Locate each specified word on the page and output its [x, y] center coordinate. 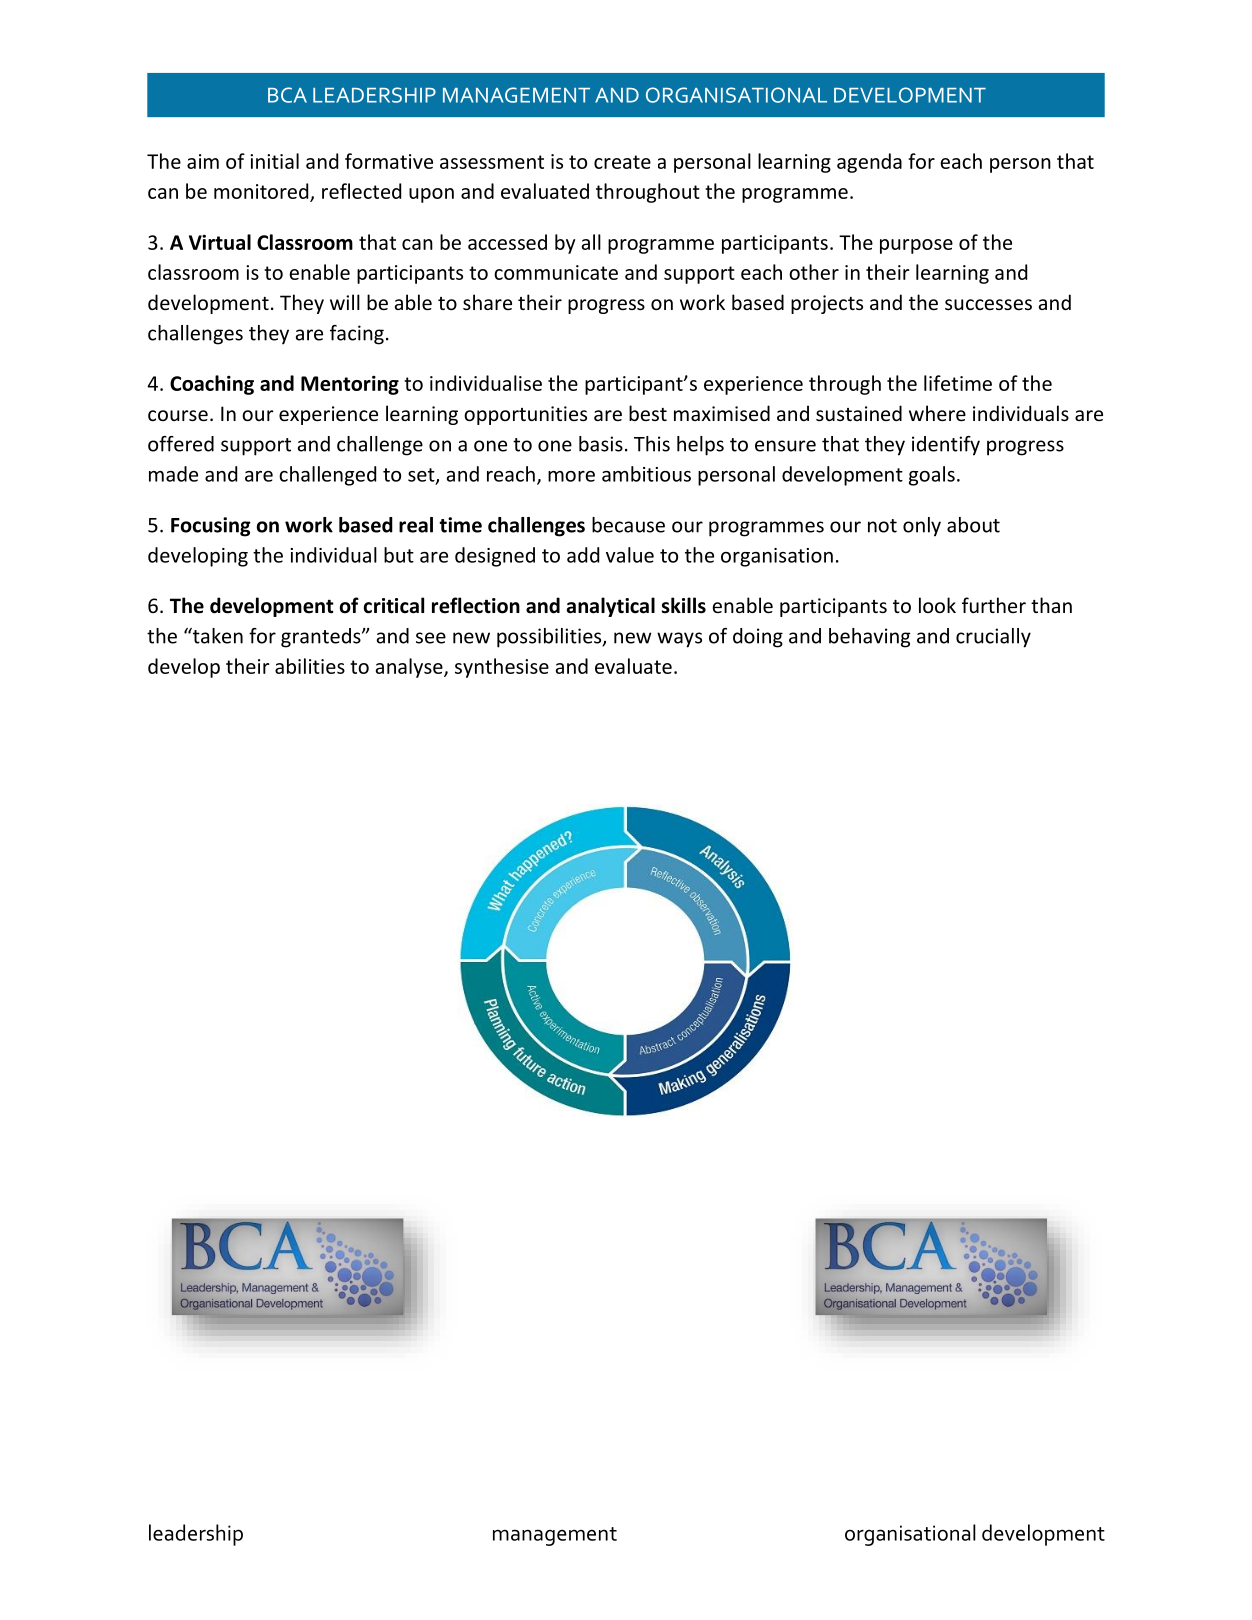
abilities [310, 666]
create [622, 162]
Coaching [212, 385]
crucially [993, 638]
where [937, 413]
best [648, 413]
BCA [287, 95]
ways [679, 640]
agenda [869, 163]
